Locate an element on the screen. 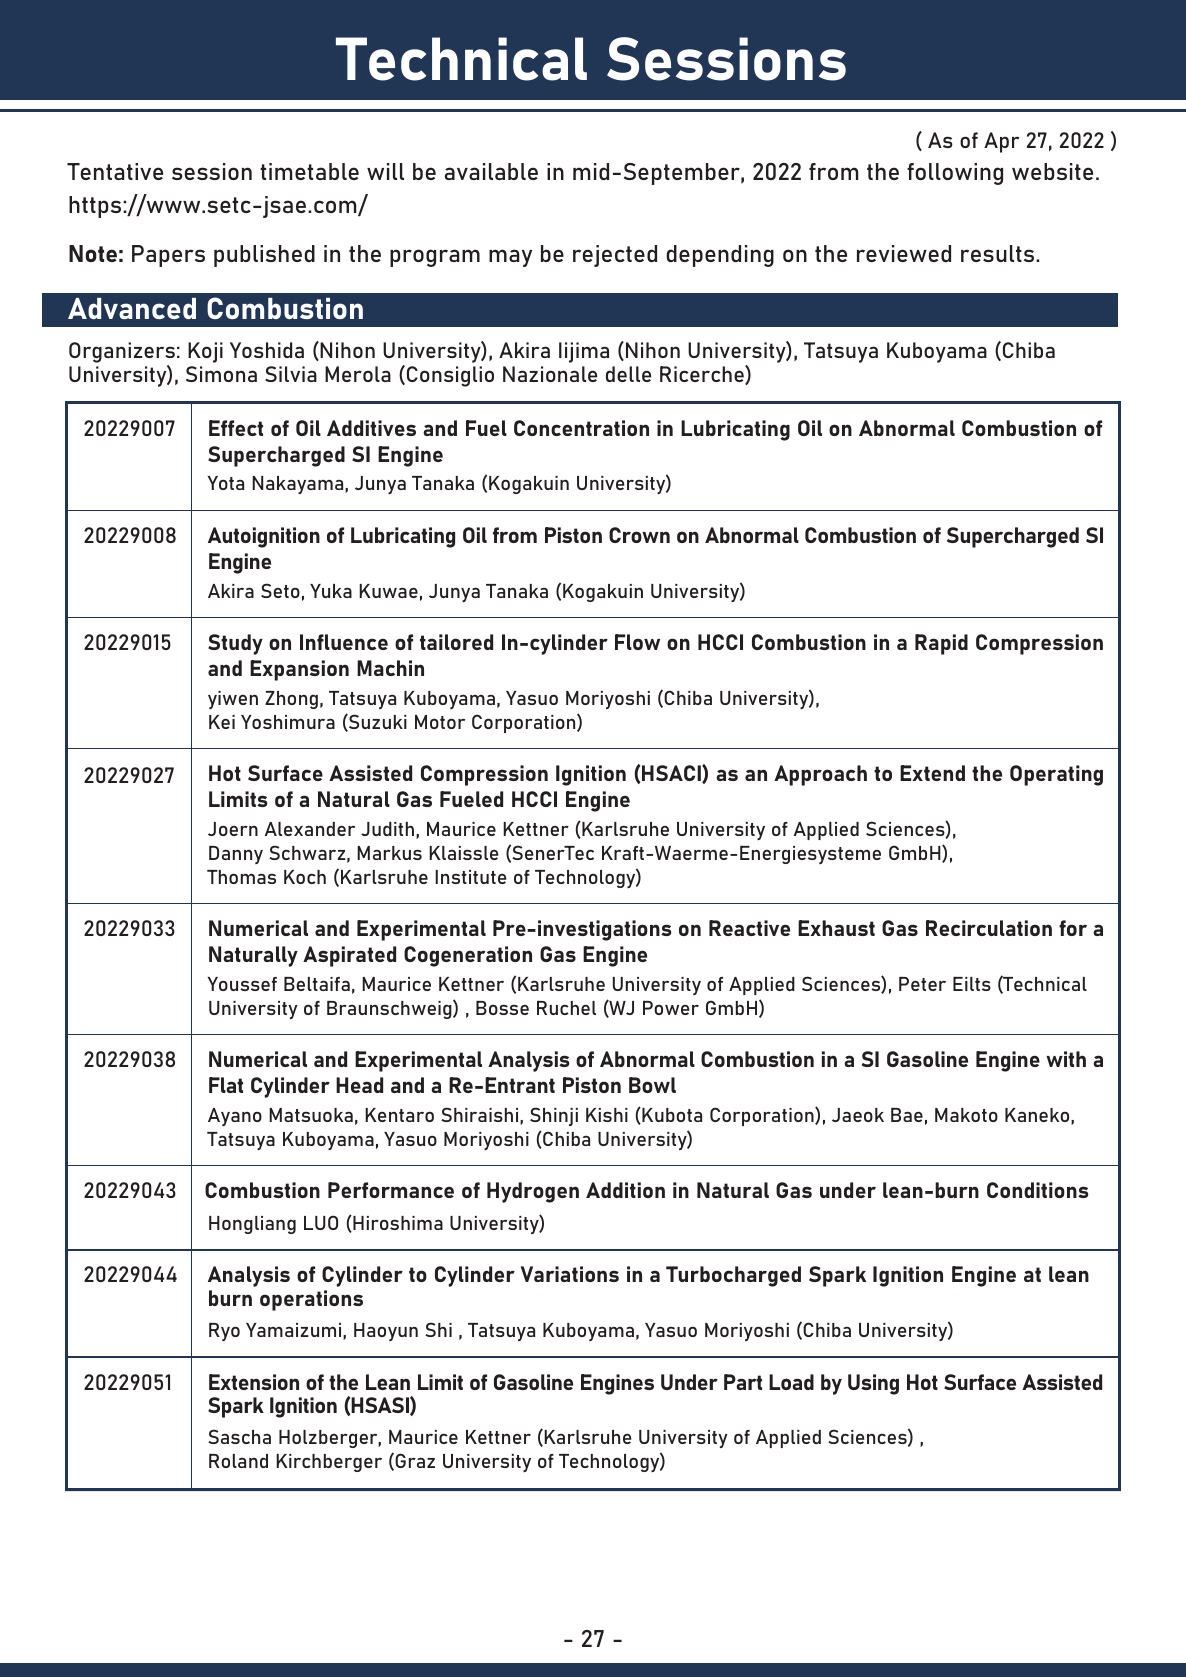 The height and width of the screenshot is (1677, 1186). Joern is located at coordinates (233, 829).
